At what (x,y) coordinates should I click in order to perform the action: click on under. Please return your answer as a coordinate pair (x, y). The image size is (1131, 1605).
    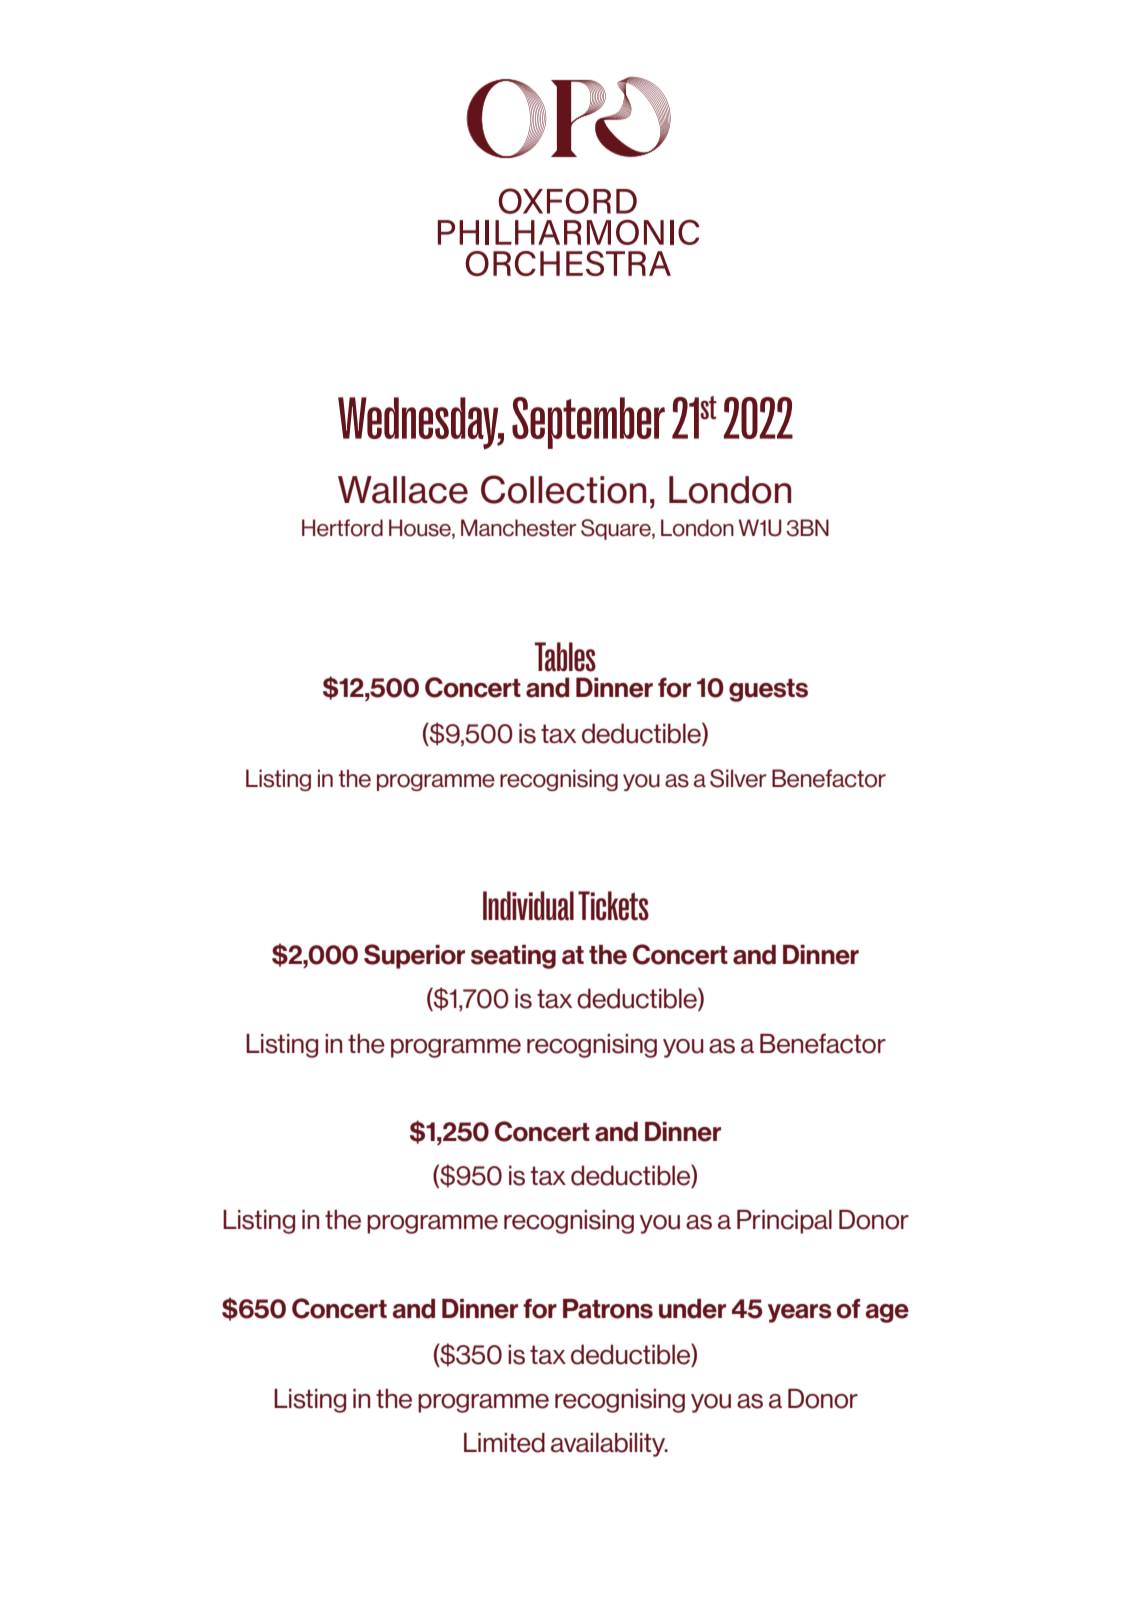
    Looking at the image, I should click on (692, 1309).
